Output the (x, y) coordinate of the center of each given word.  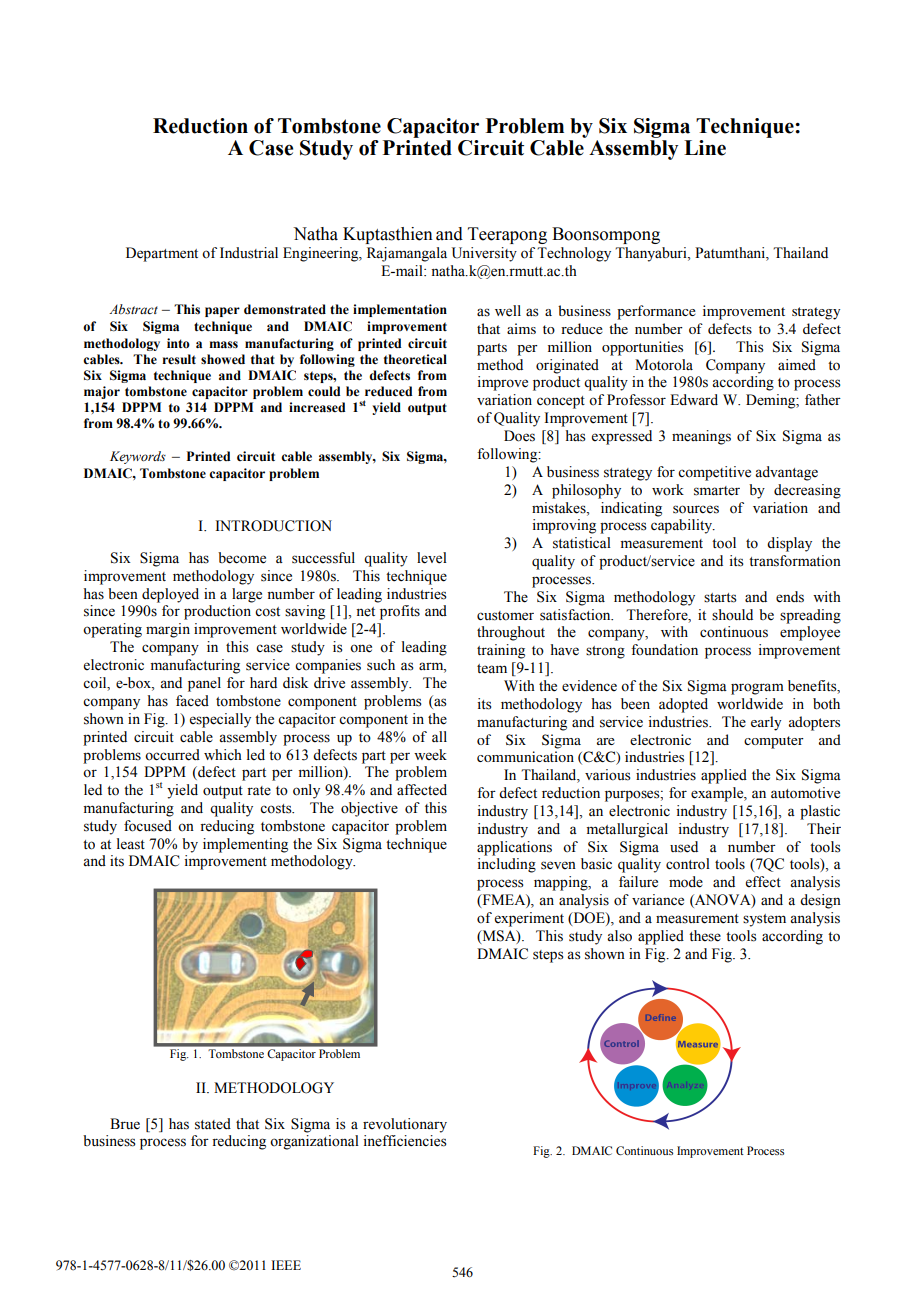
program (757, 689)
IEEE (286, 1265)
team (492, 669)
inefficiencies (405, 1141)
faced (192, 701)
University (484, 254)
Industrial (249, 253)
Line (705, 148)
